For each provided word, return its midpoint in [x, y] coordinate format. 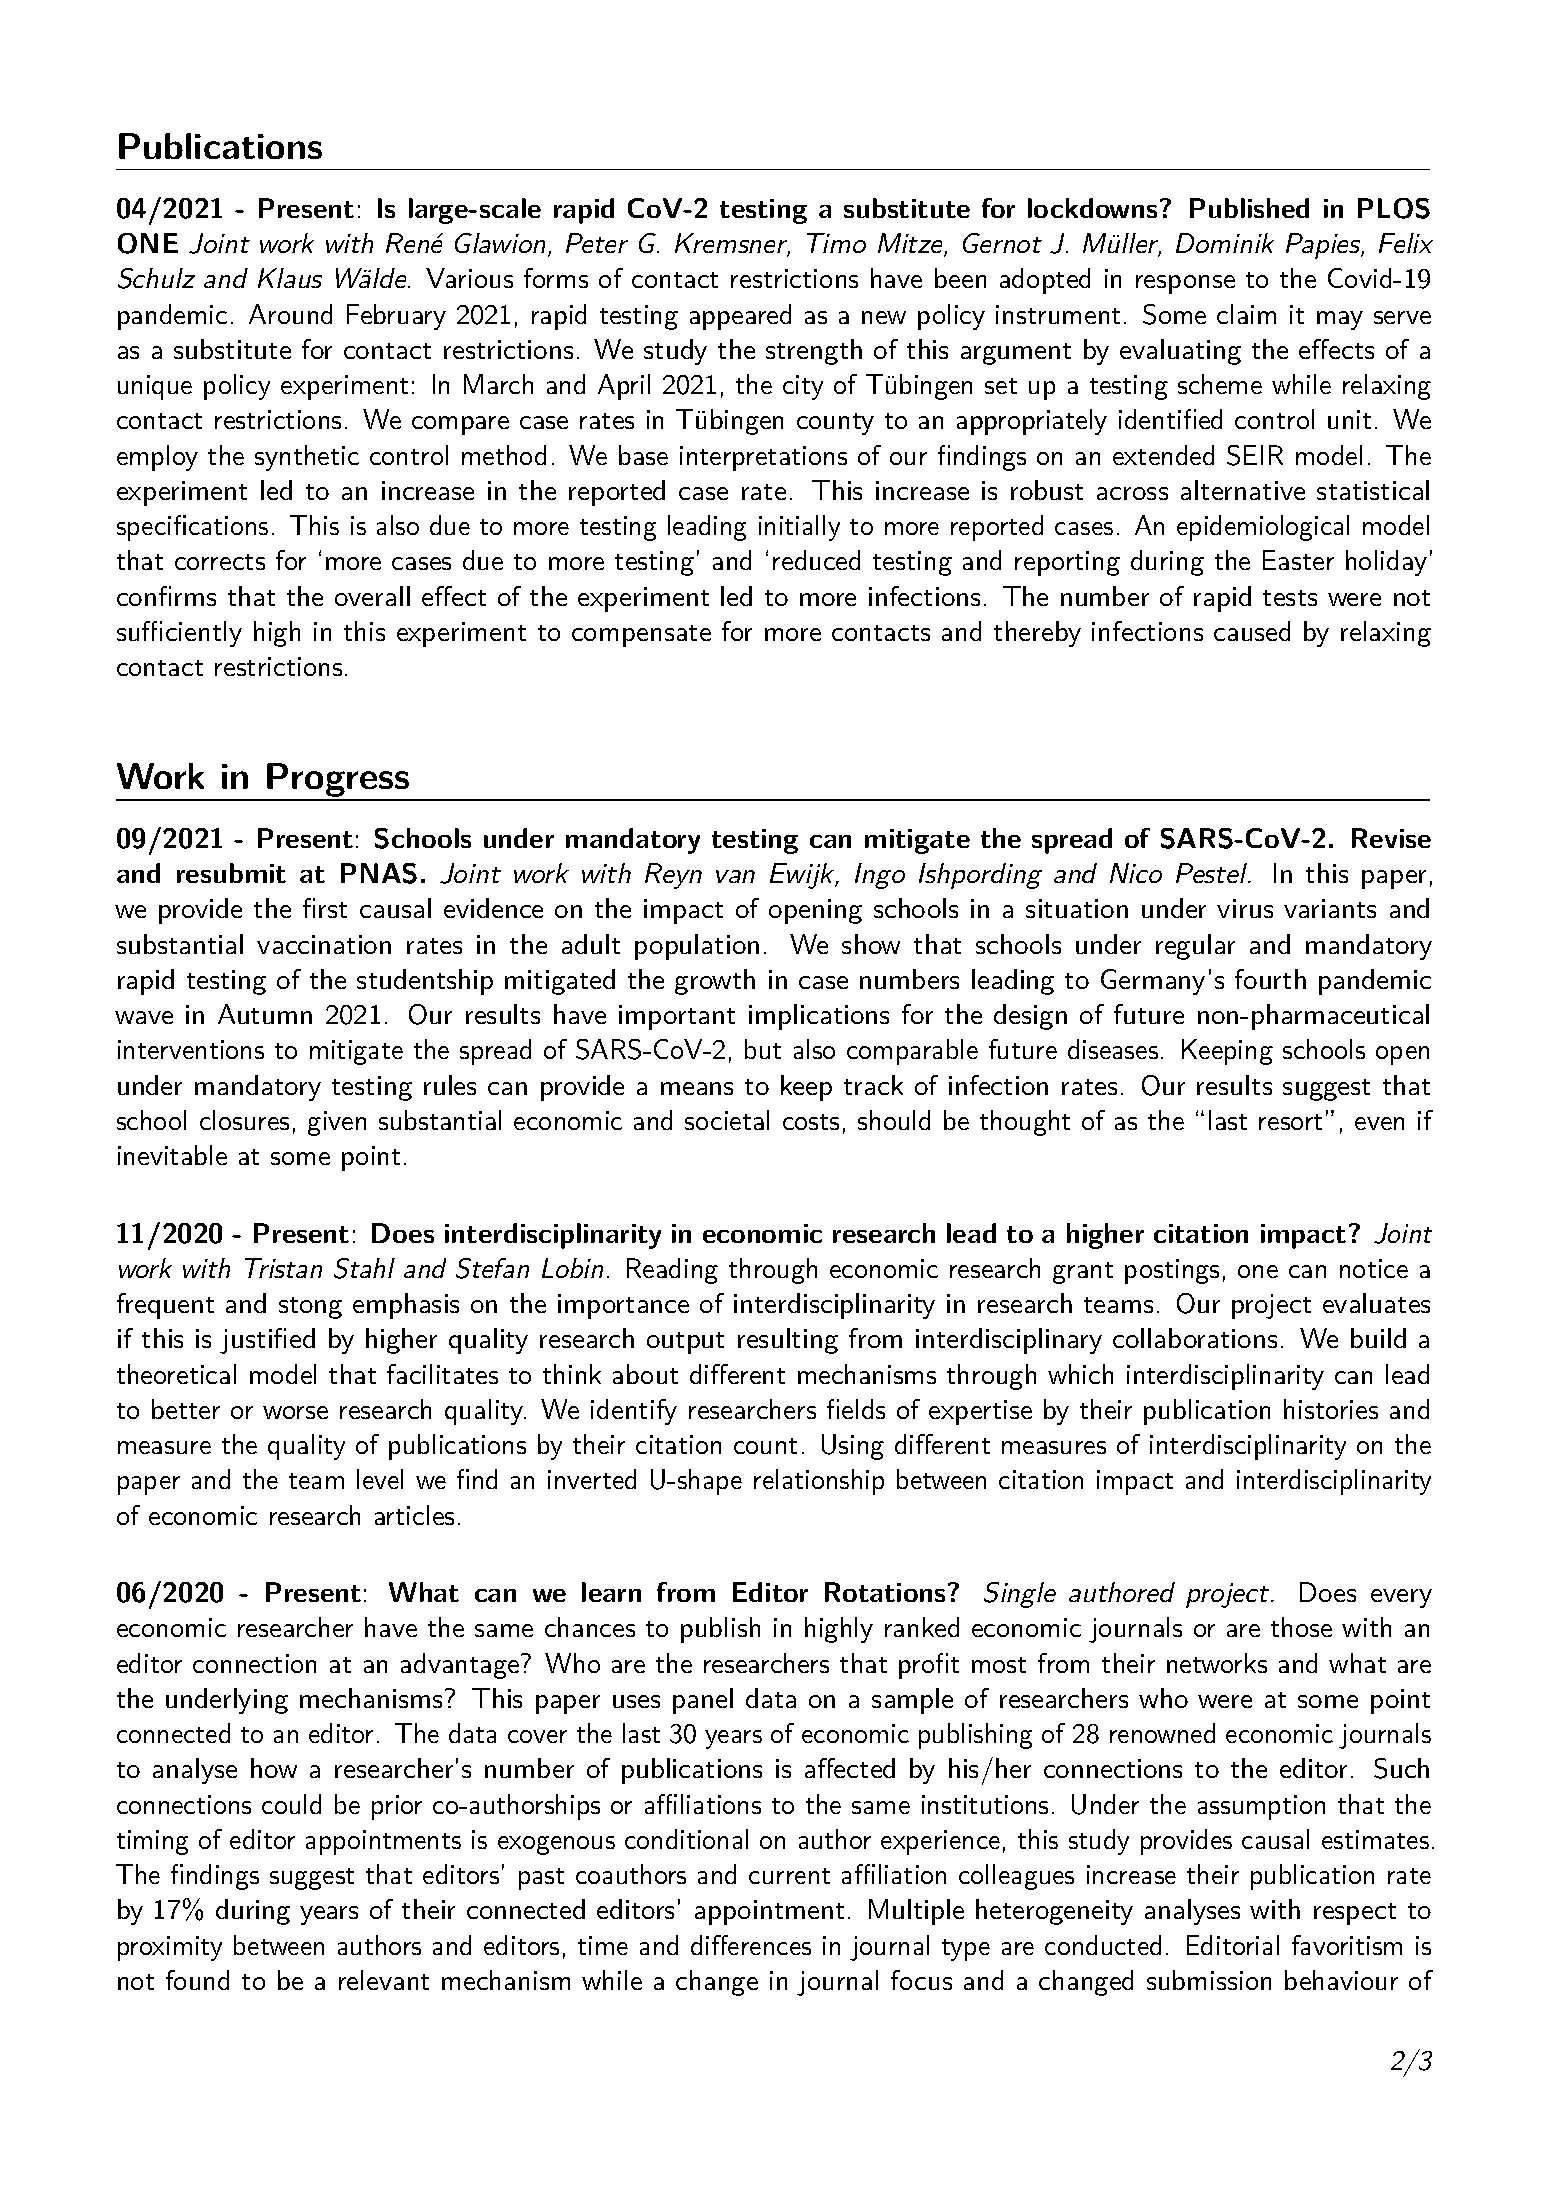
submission [1209, 1980]
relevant [384, 1980]
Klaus [290, 278]
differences [751, 1945]
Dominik [1225, 243]
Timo [836, 243]
